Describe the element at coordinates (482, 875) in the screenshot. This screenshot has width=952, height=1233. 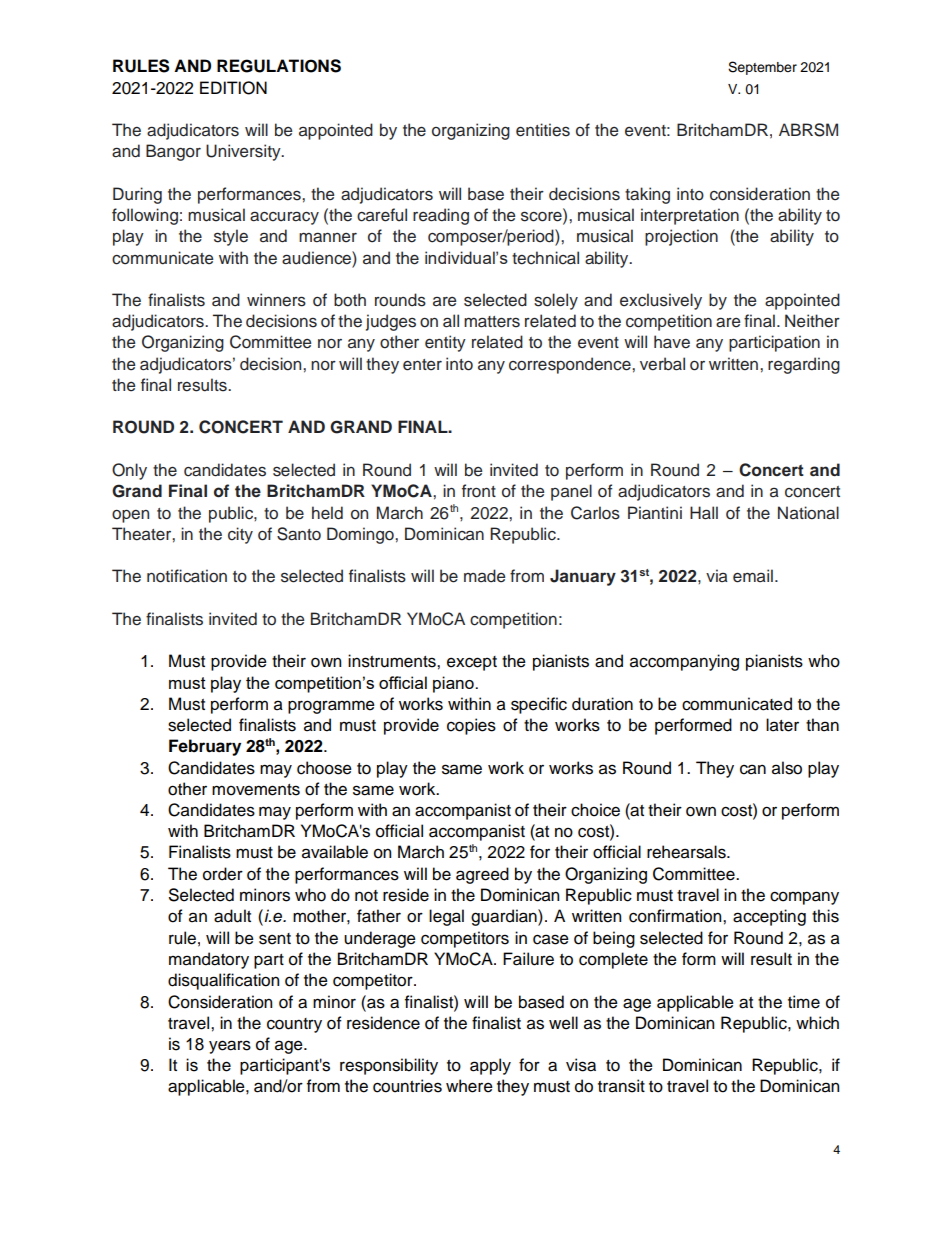
I see `agreed` at that location.
